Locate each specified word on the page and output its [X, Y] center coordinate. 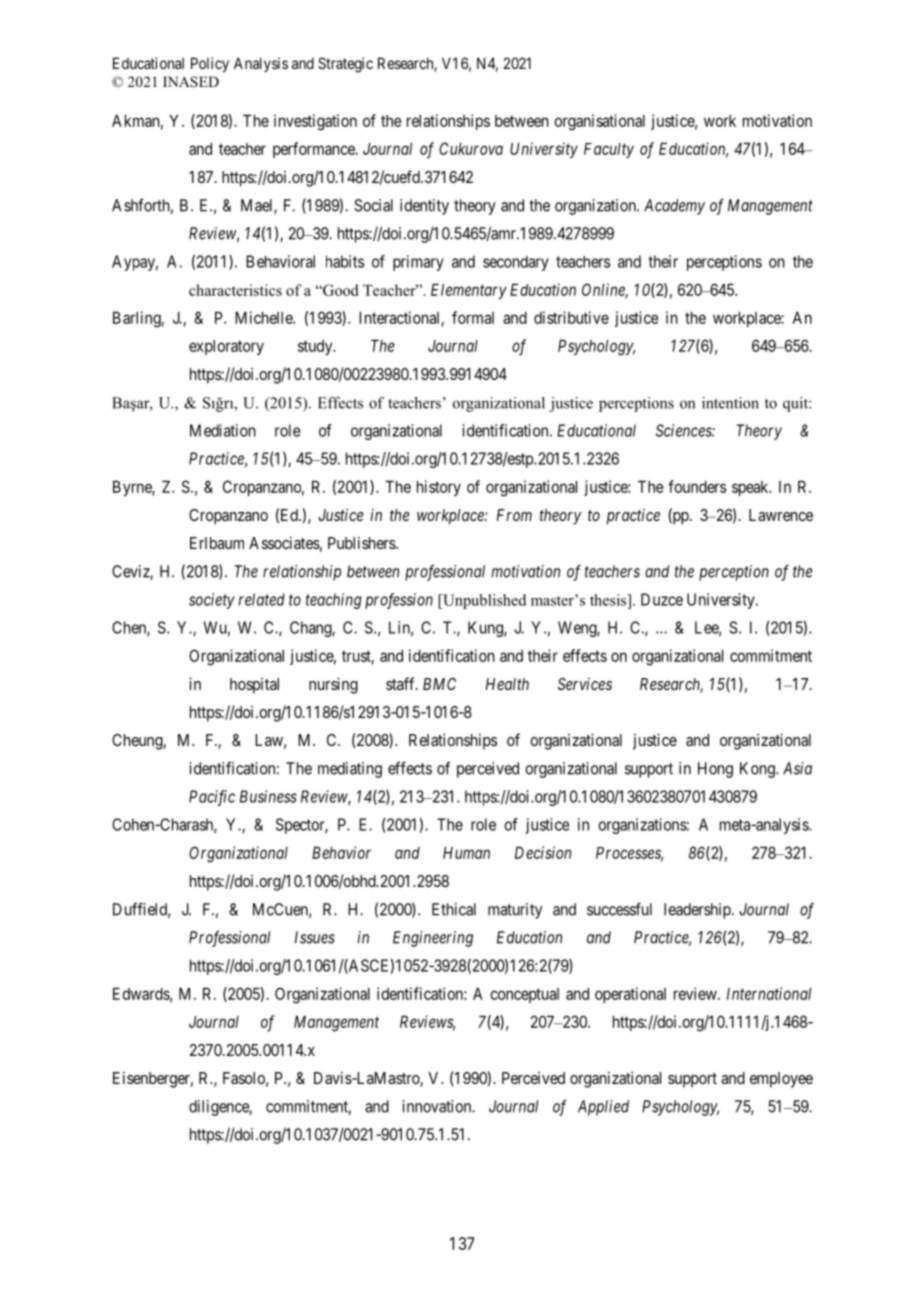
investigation [315, 122]
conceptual [524, 995]
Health [507, 684]
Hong [715, 770]
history [439, 488]
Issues [315, 937]
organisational [599, 122]
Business [268, 796]
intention [730, 403]
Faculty [609, 150]
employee [781, 1080]
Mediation [223, 430]
